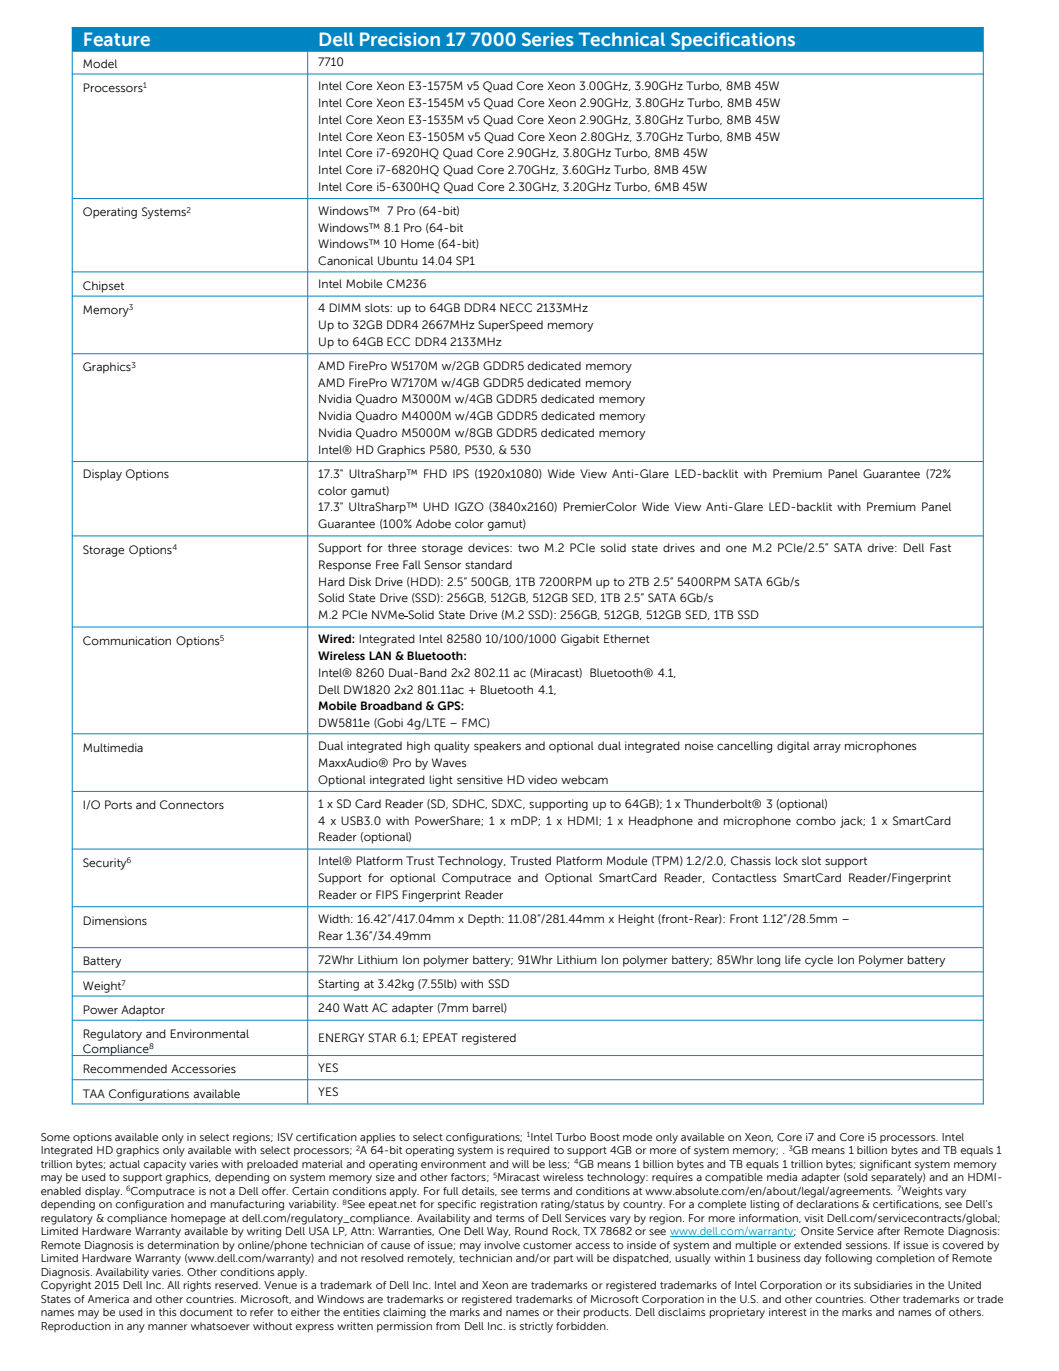  I want to click on Depth, so click(485, 920).
